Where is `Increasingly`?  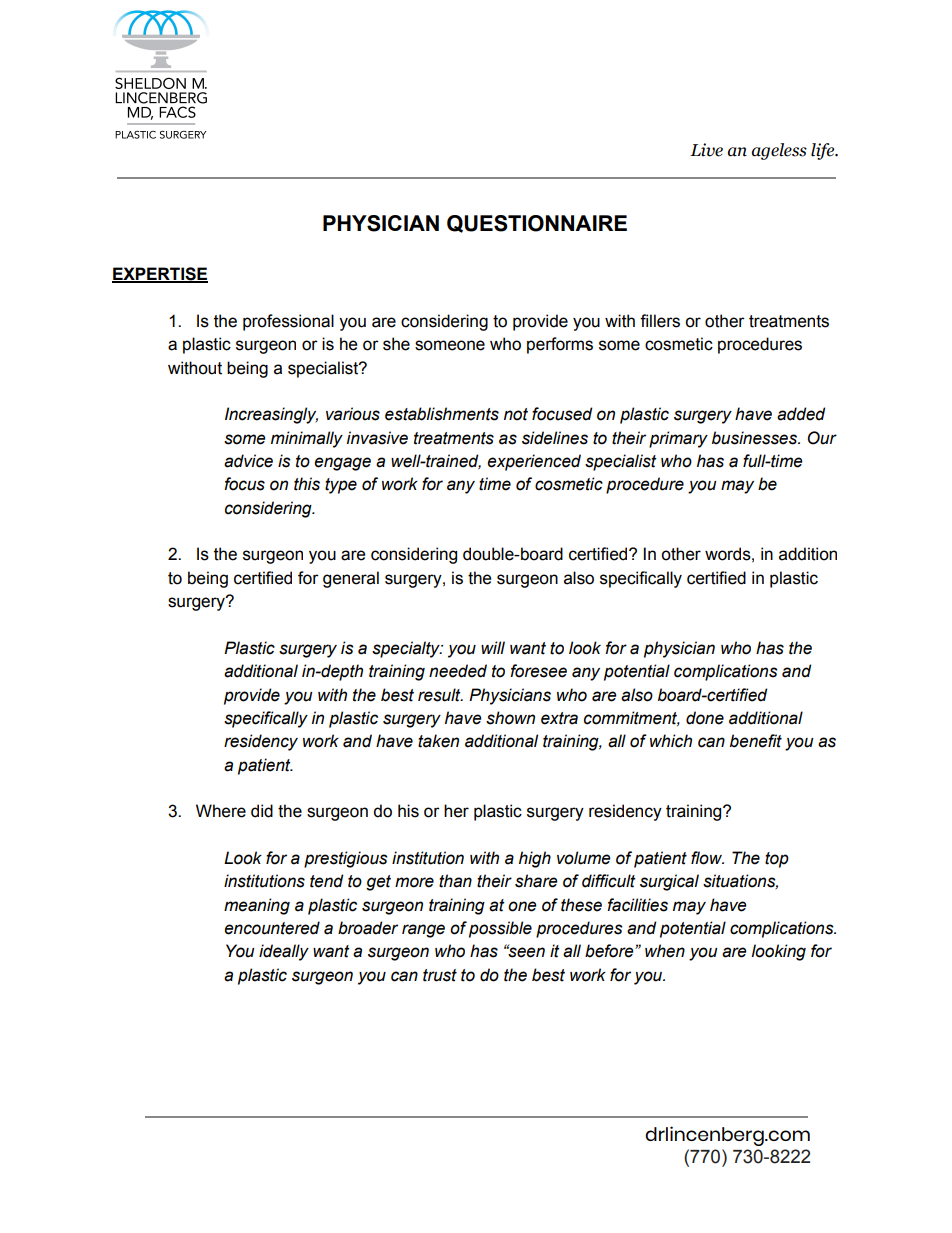
Increasingly is located at coordinates (271, 415).
